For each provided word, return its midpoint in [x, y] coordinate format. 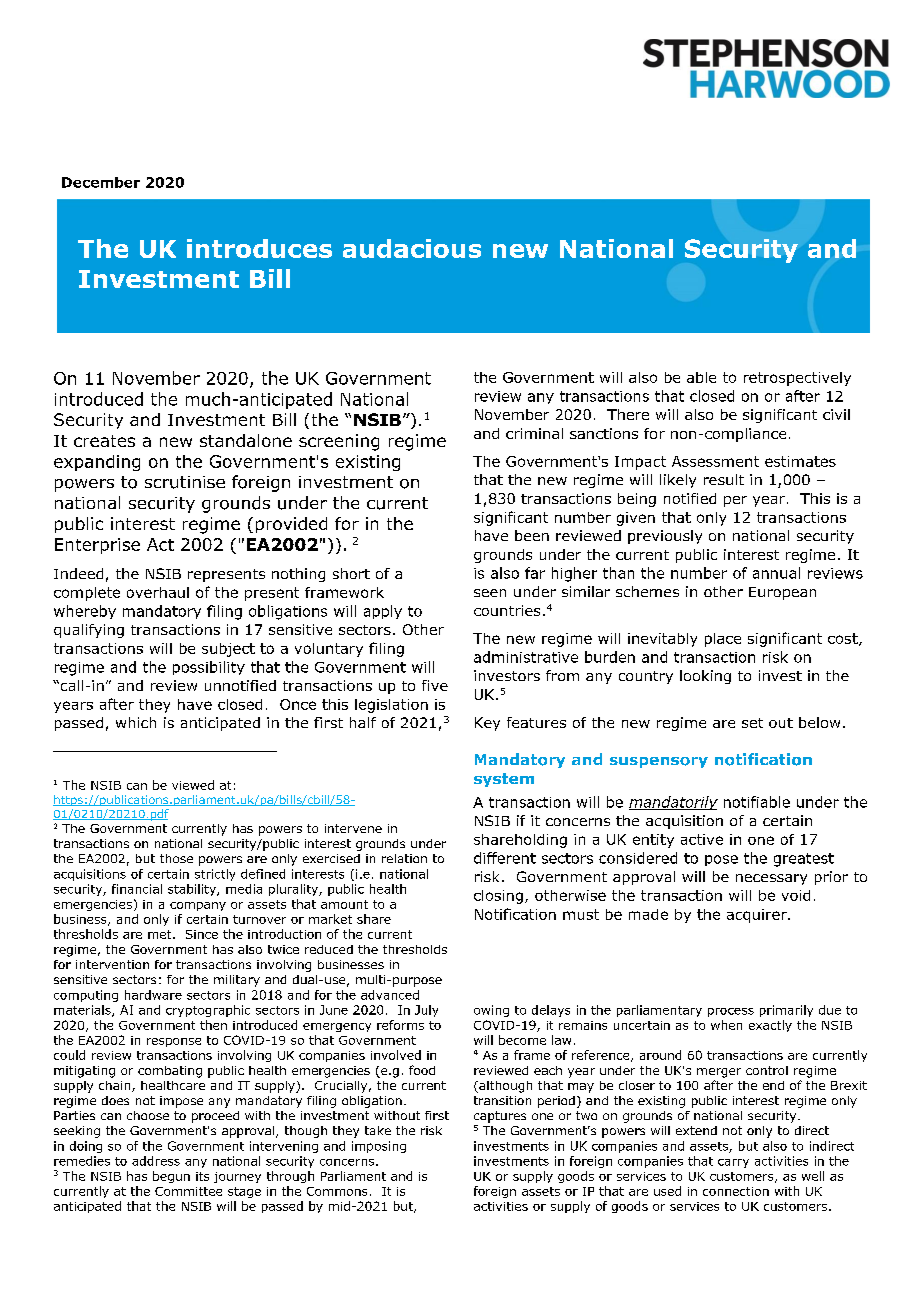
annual [776, 573]
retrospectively [797, 379]
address [156, 1161]
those [176, 858]
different [505, 858]
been [532, 535]
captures [500, 1117]
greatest [804, 860]
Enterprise [97, 546]
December [101, 182]
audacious [412, 248]
